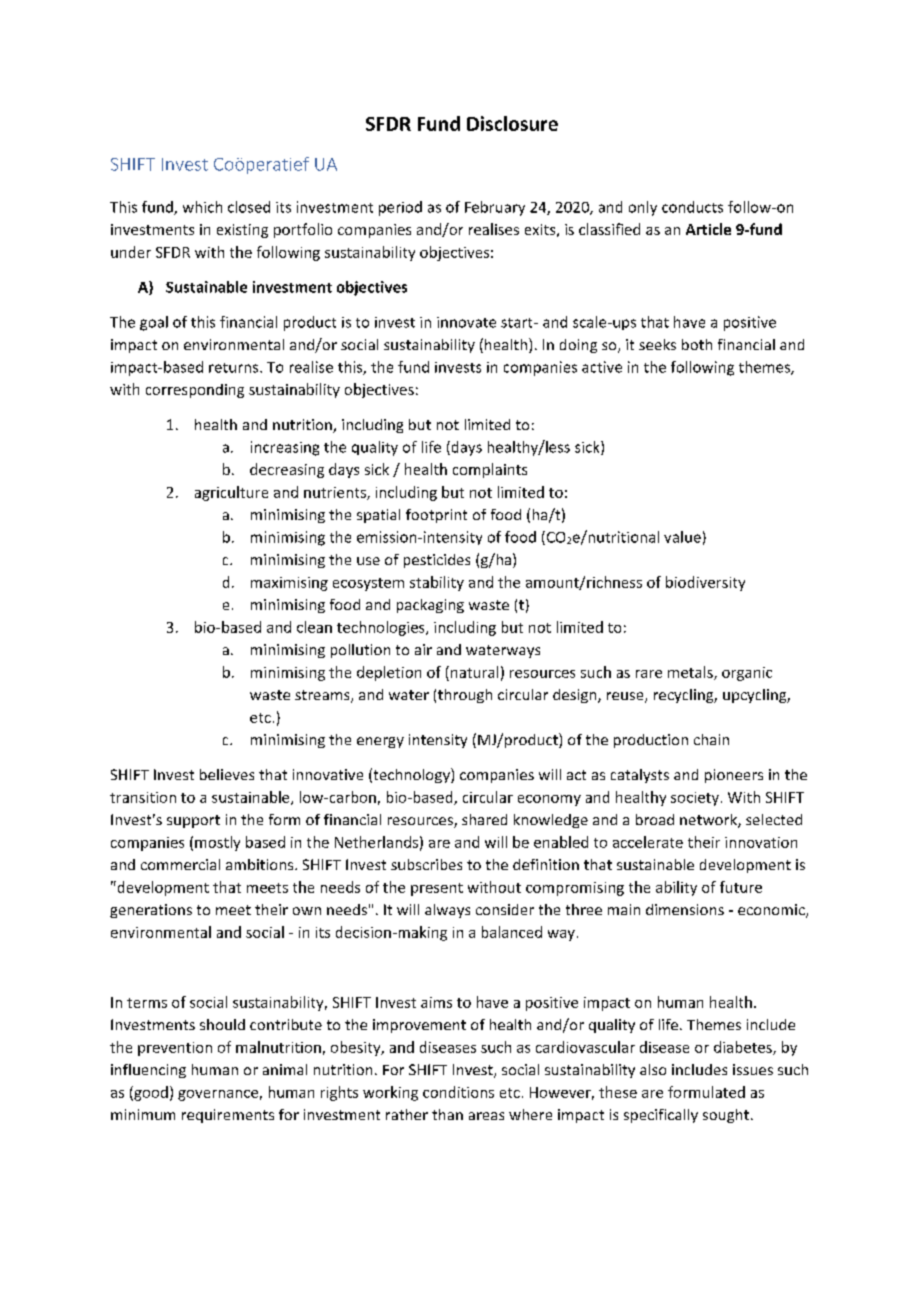 This screenshot has height=1308, width=924. I want to click on which, so click(202, 207).
